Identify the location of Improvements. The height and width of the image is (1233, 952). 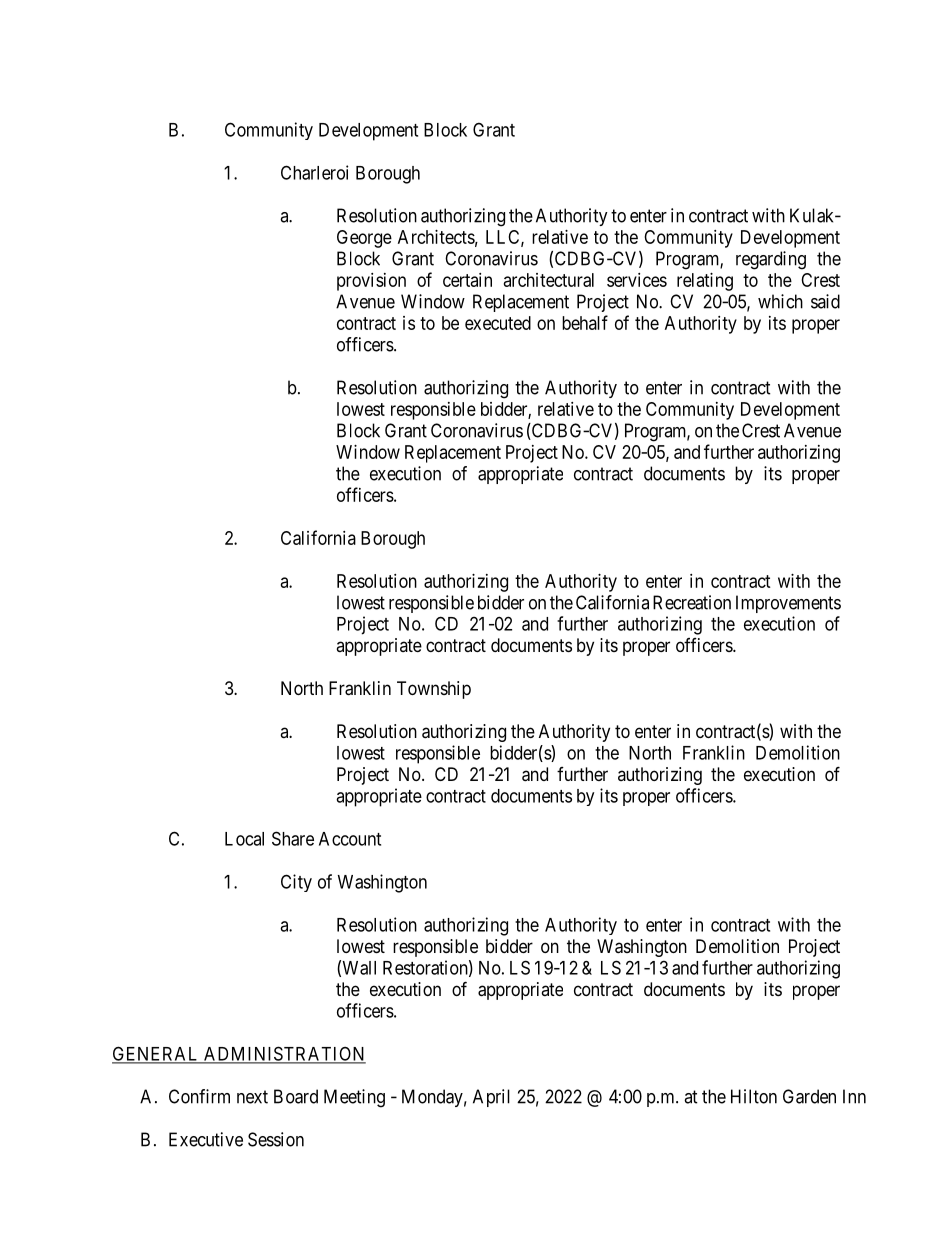
(788, 604).
